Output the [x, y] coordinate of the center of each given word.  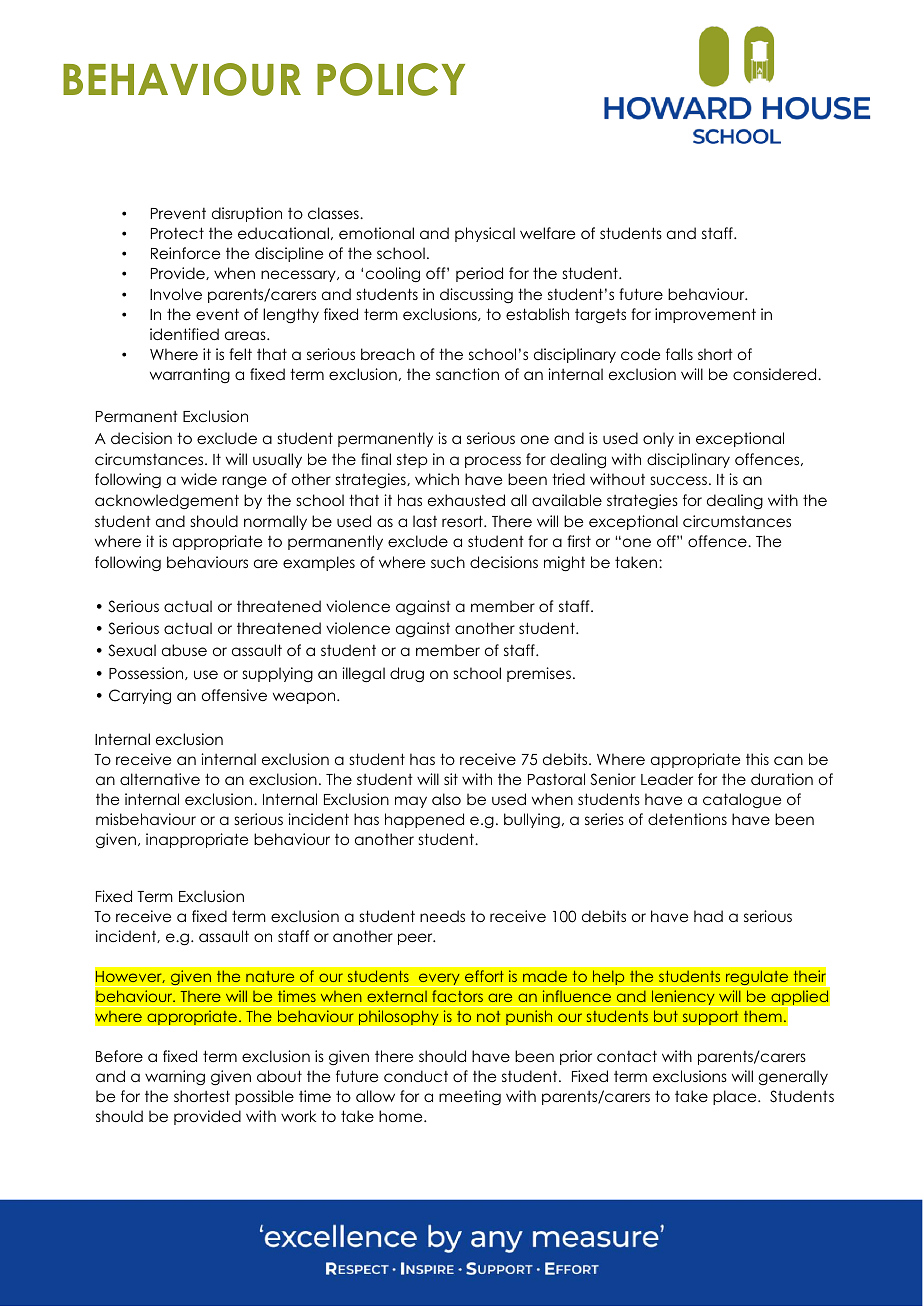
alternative [160, 779]
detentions [687, 819]
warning [175, 1078]
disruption [247, 214]
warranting [190, 375]
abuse [184, 650]
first [579, 541]
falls [679, 354]
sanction [467, 374]
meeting [470, 1098]
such [448, 562]
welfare [547, 233]
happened [424, 820]
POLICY [391, 79]
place [736, 1097]
